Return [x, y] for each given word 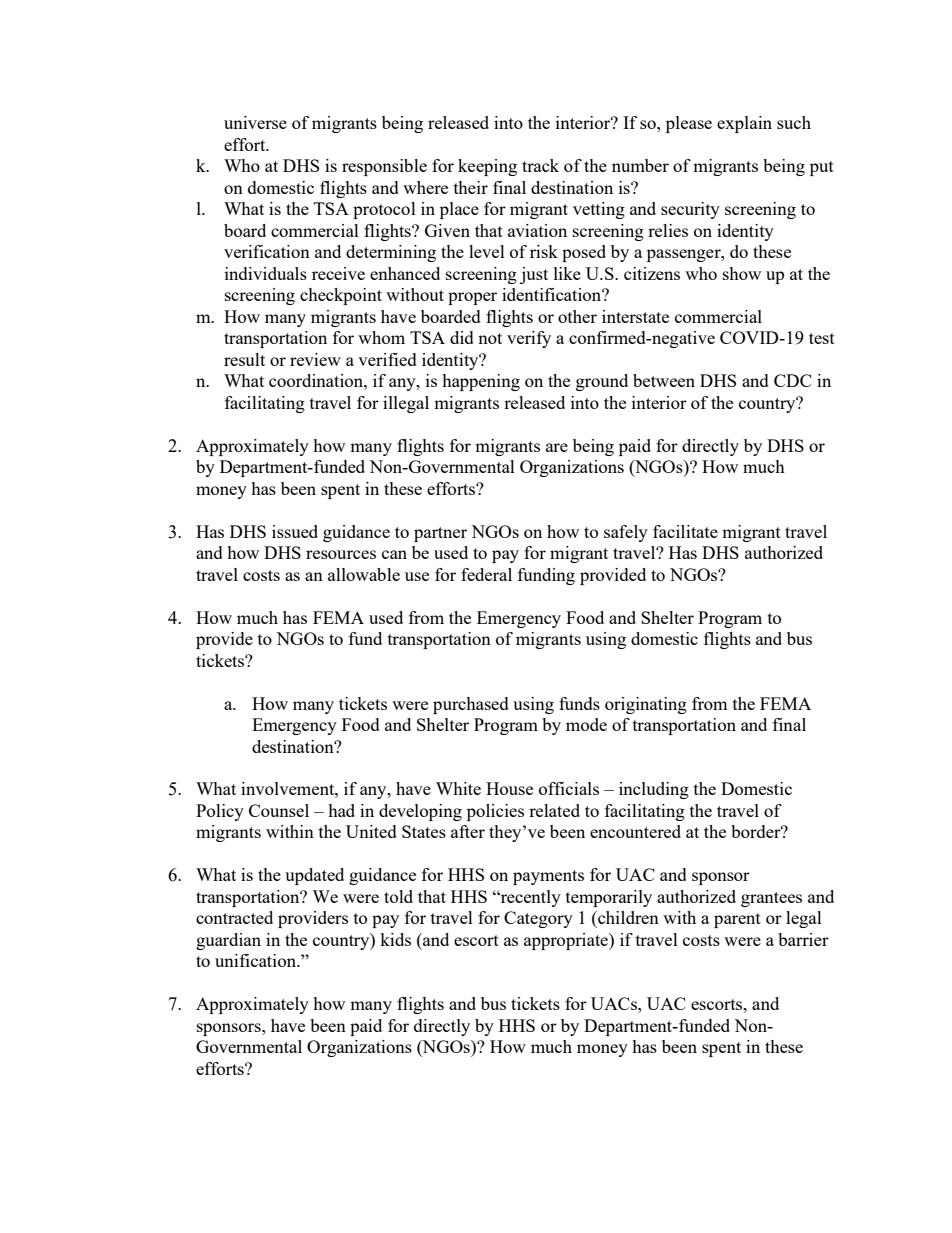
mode [586, 724]
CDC [793, 380]
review [315, 359]
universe [255, 122]
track [540, 165]
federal [486, 574]
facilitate [685, 531]
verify [529, 339]
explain [744, 124]
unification [256, 960]
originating [646, 705]
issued [295, 531]
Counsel [279, 810]
